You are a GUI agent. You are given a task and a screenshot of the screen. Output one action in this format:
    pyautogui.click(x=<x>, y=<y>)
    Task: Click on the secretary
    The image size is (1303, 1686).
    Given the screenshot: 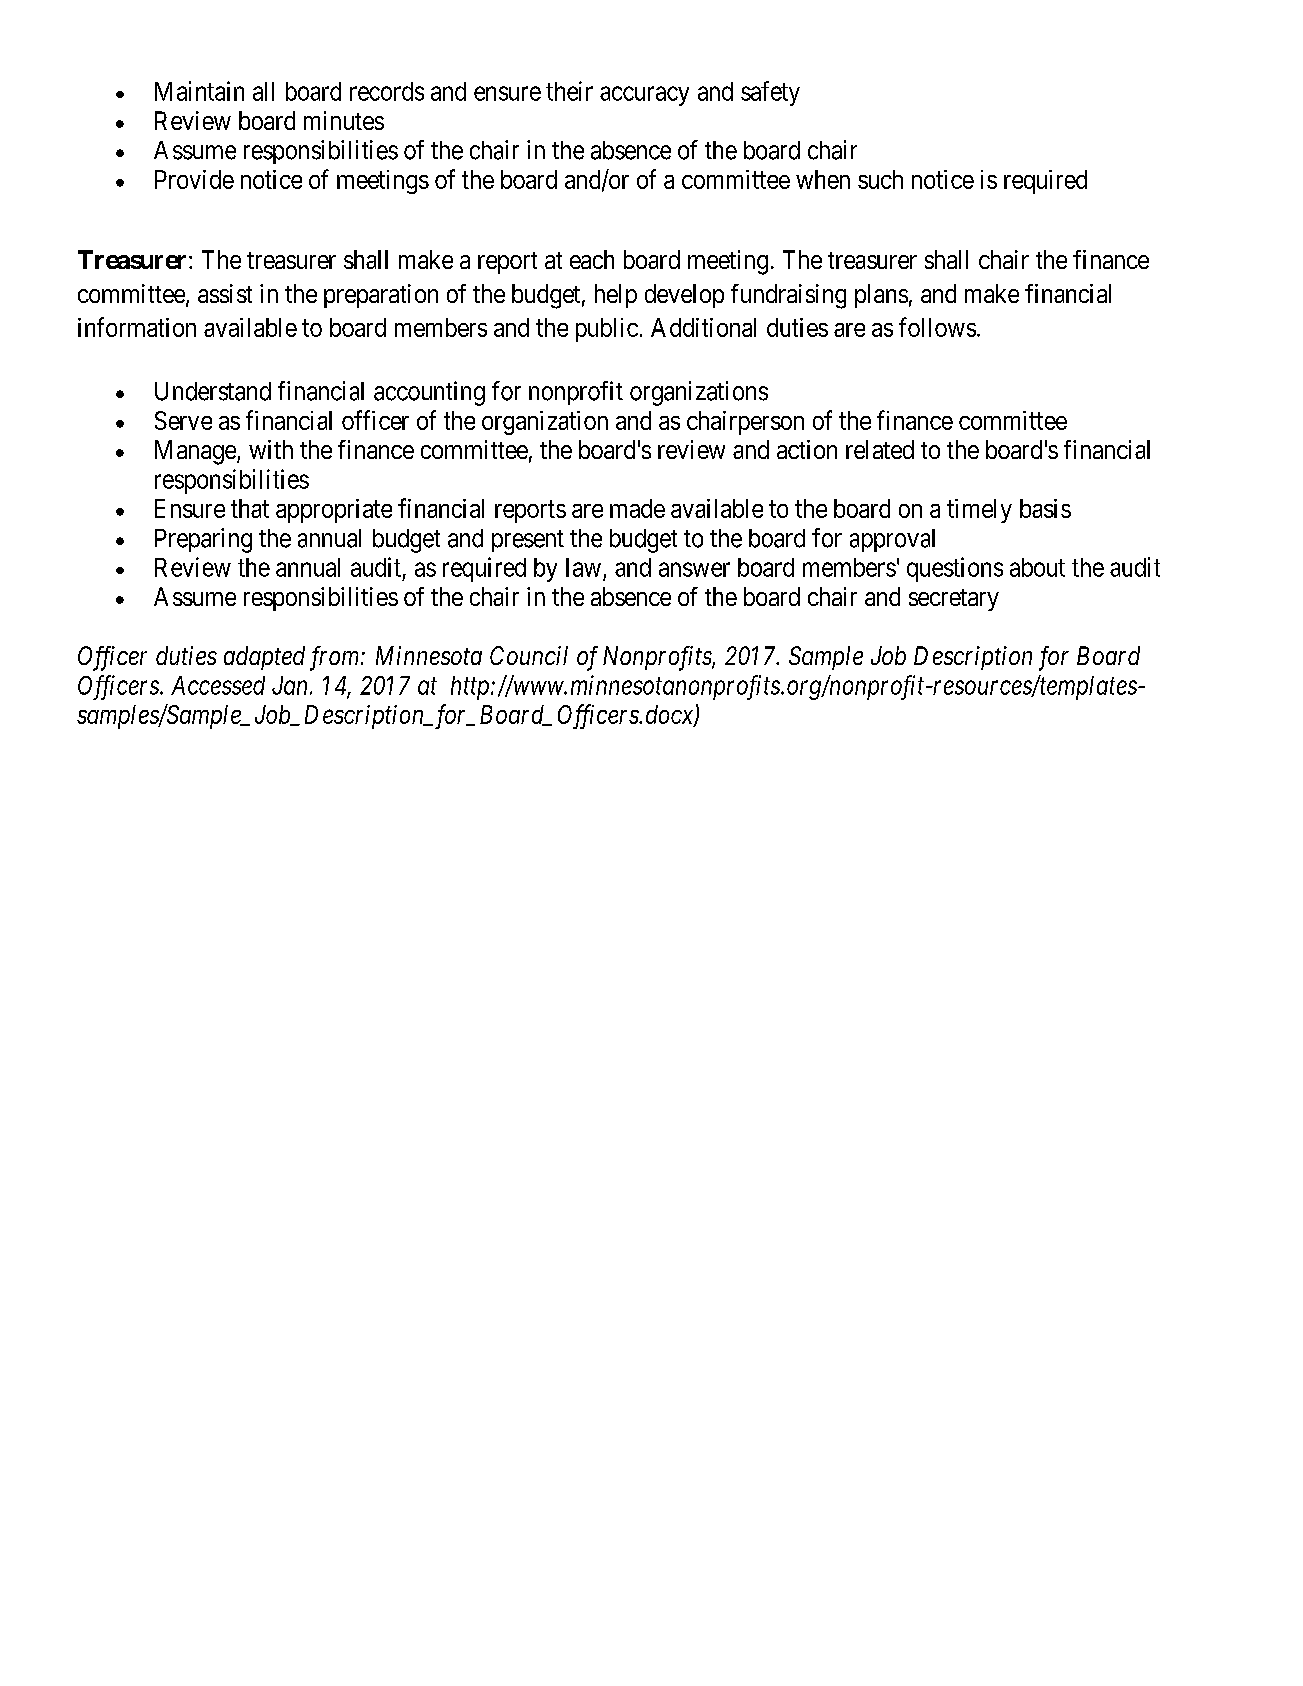 What is the action you would take?
    pyautogui.click(x=954, y=600)
